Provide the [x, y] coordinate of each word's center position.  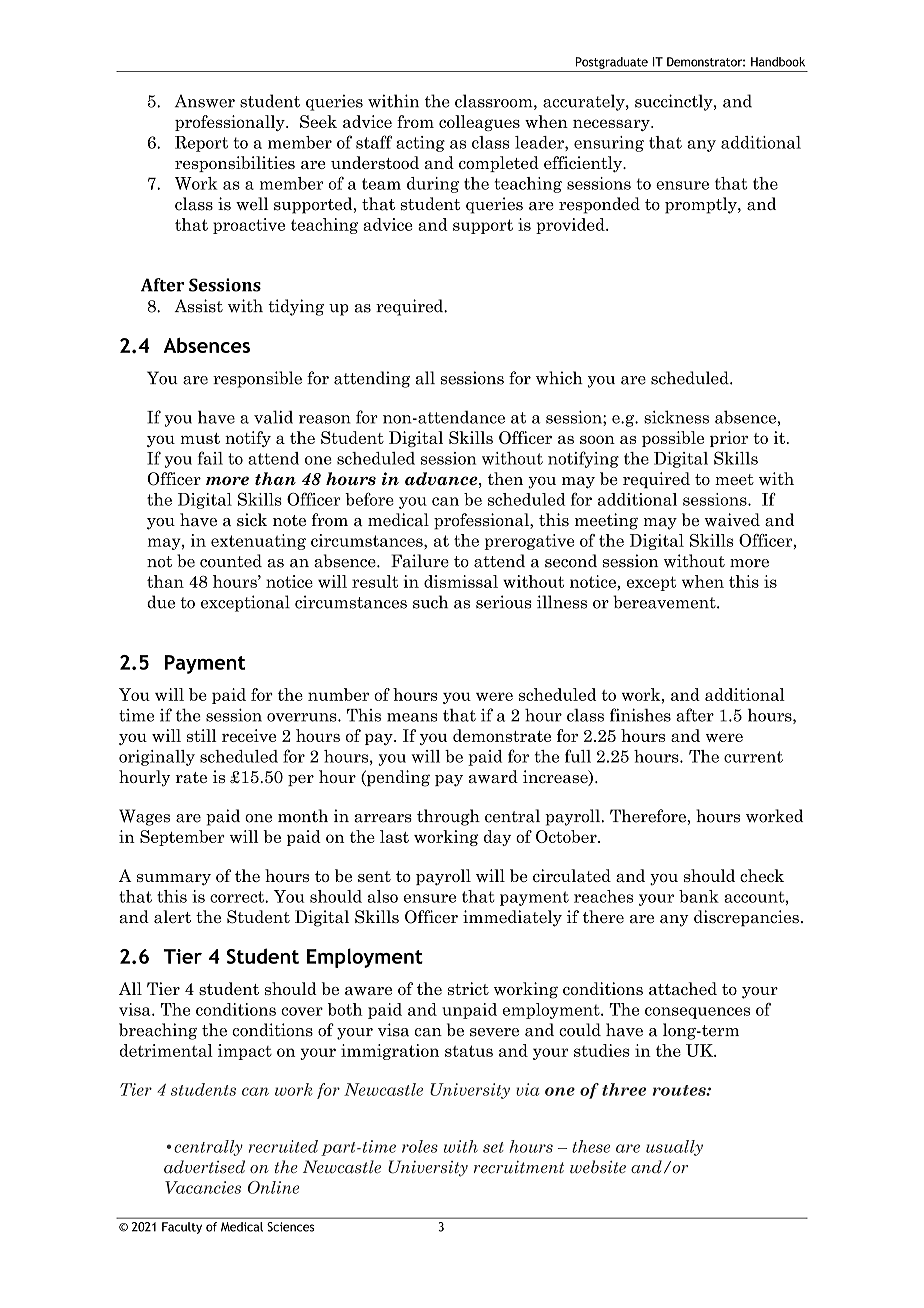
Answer [205, 101]
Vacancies [203, 1187]
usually [674, 1148]
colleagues [479, 123]
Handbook [778, 62]
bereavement [665, 602]
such [430, 602]
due [161, 602]
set [493, 1147]
